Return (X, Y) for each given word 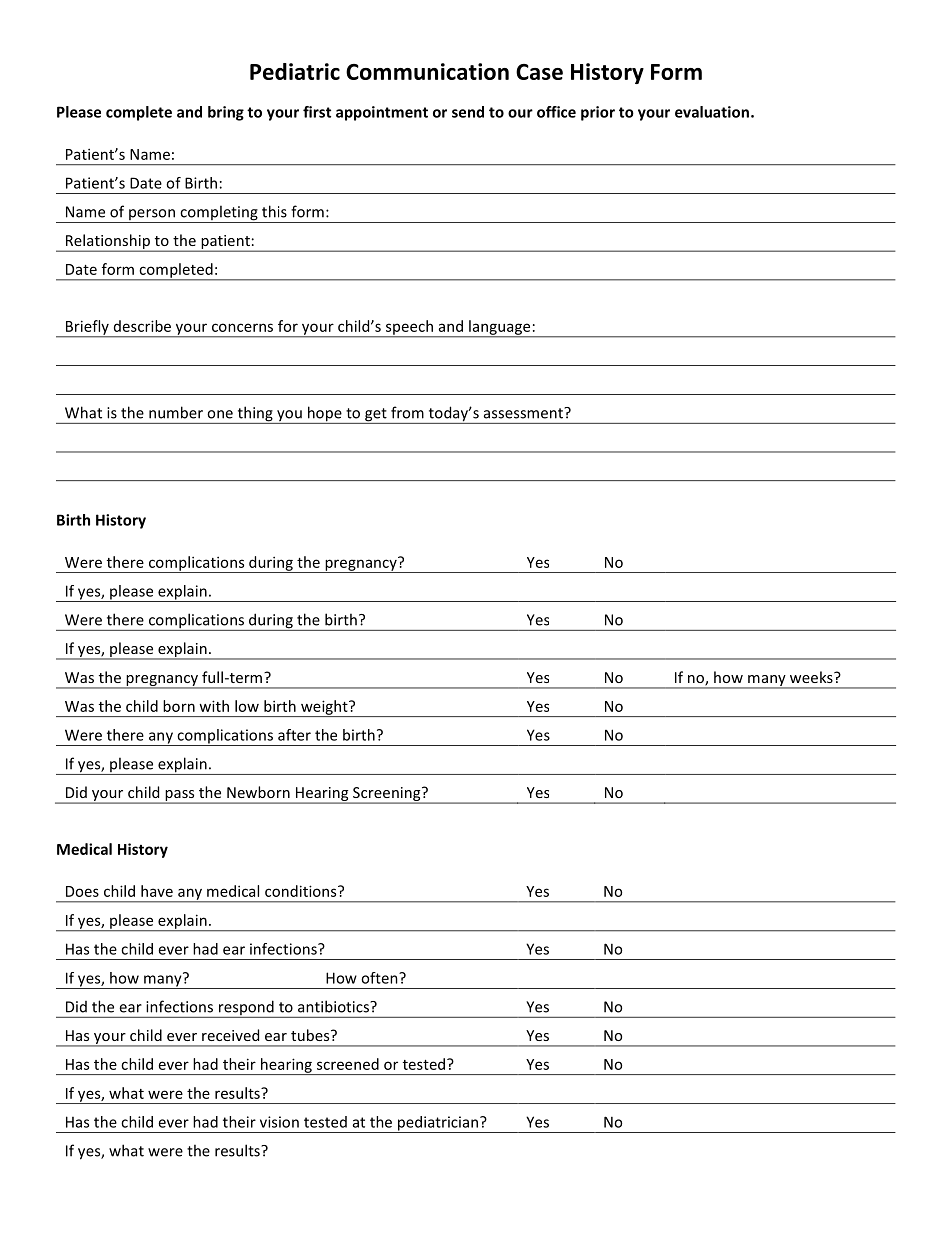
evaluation (712, 112)
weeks (812, 677)
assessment (524, 413)
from (407, 412)
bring (226, 113)
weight (324, 708)
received (230, 1035)
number (176, 412)
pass (180, 797)
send (468, 112)
